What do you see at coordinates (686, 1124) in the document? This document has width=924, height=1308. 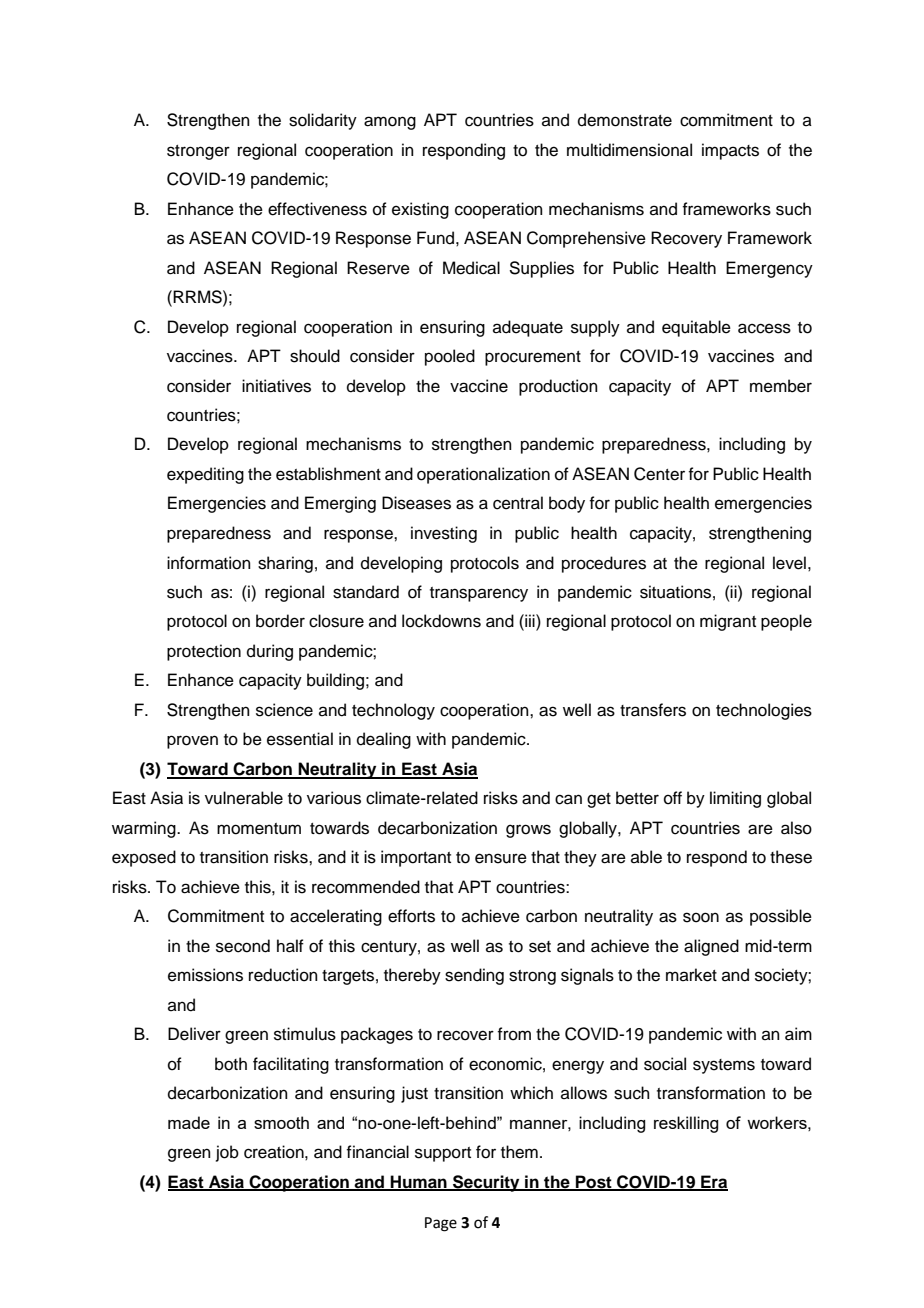 I see `reskilling` at bounding box center [686, 1124].
